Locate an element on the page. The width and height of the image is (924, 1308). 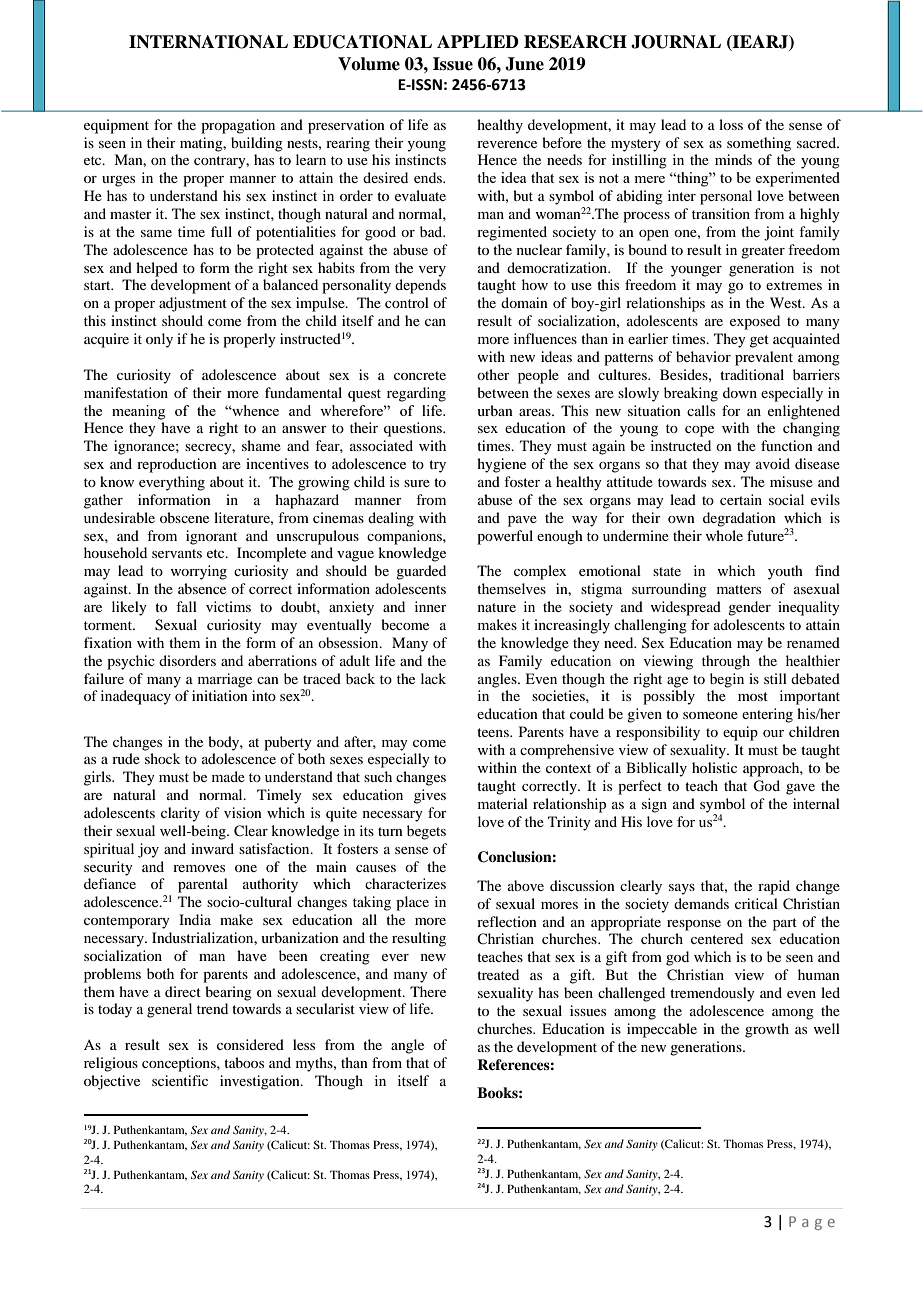
loss is located at coordinates (731, 124).
